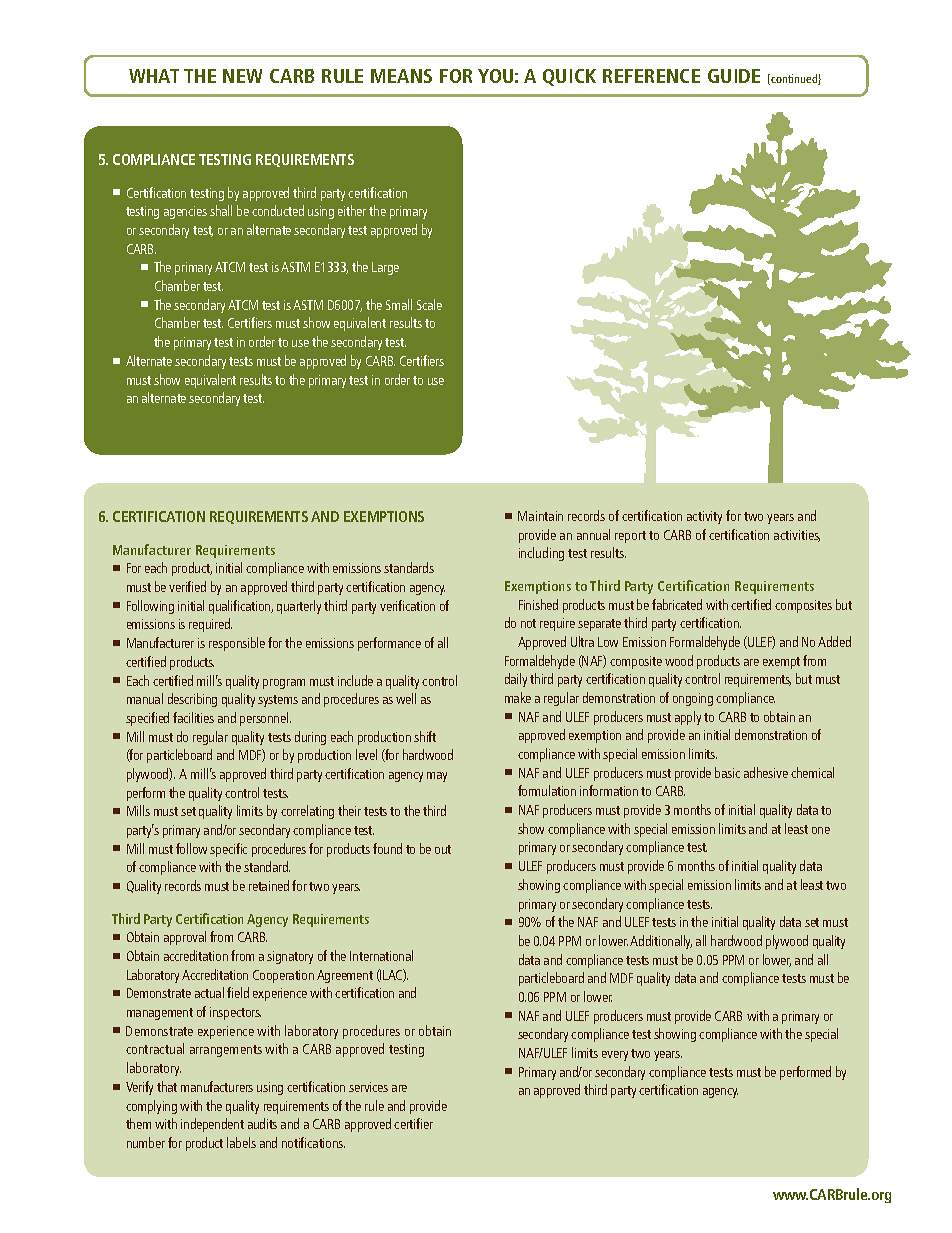 This image has height=1233, width=952. I want to click on independent, so click(212, 1125).
